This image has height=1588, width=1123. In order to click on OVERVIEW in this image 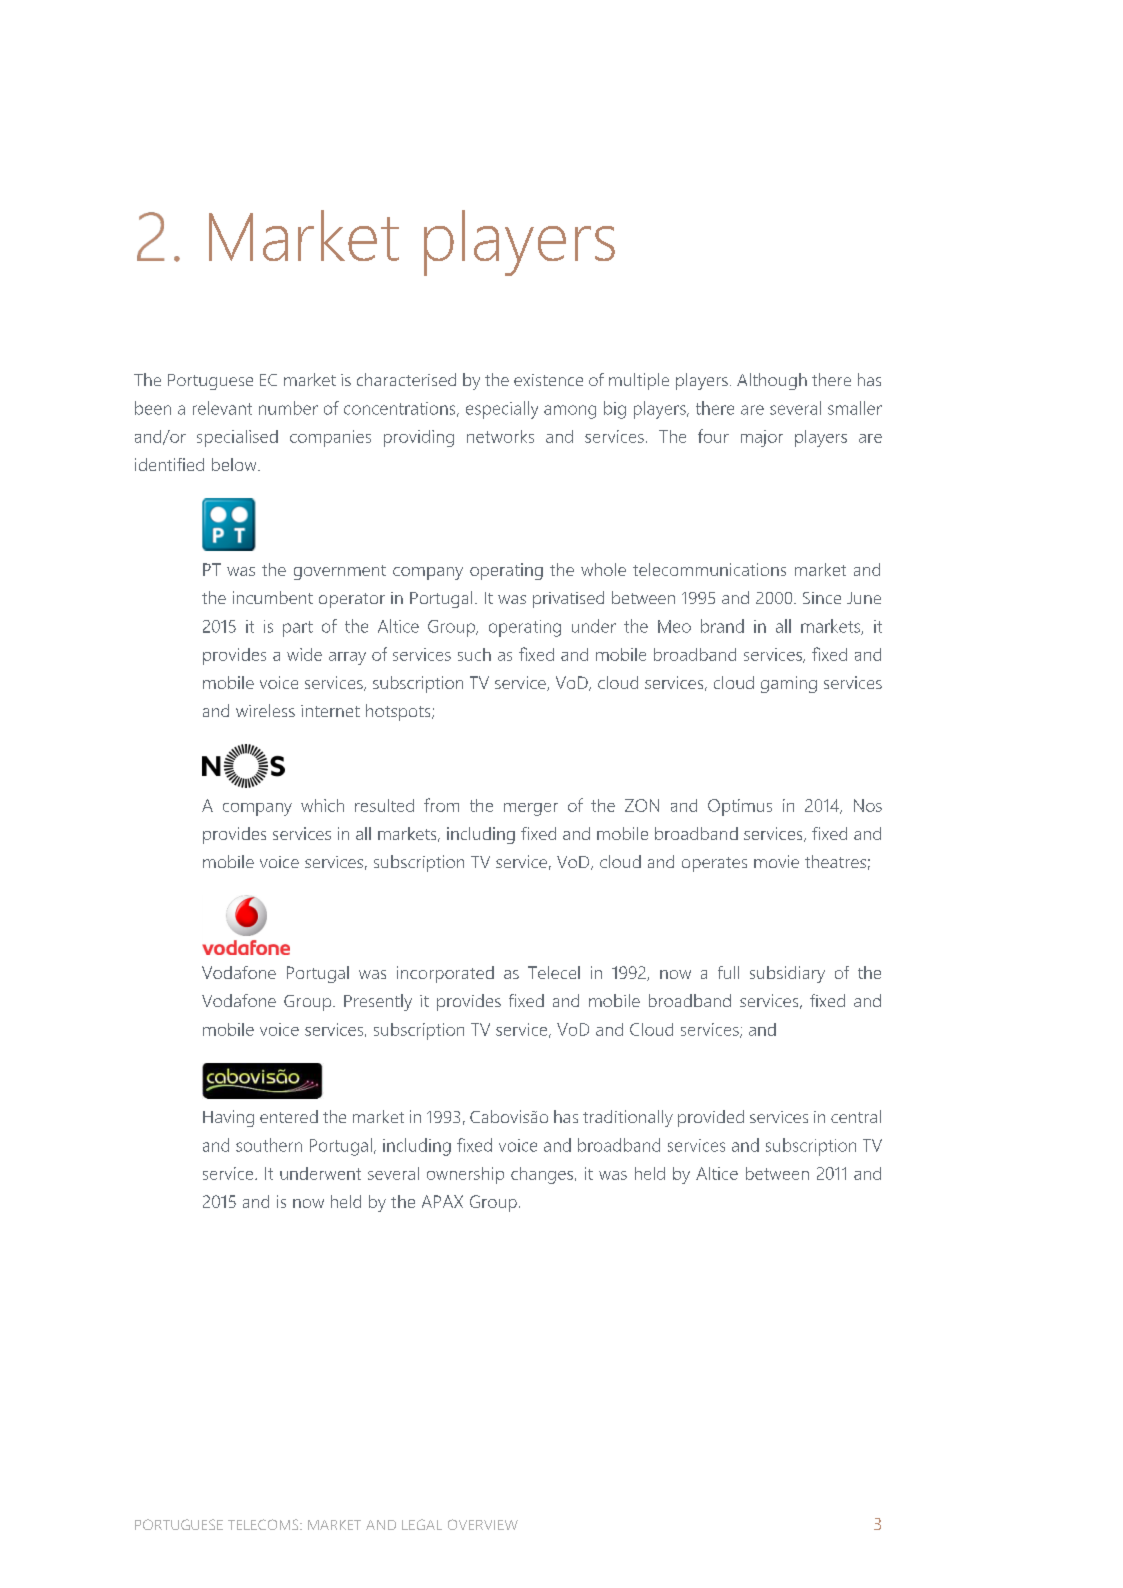, I will do `click(483, 1524)`.
